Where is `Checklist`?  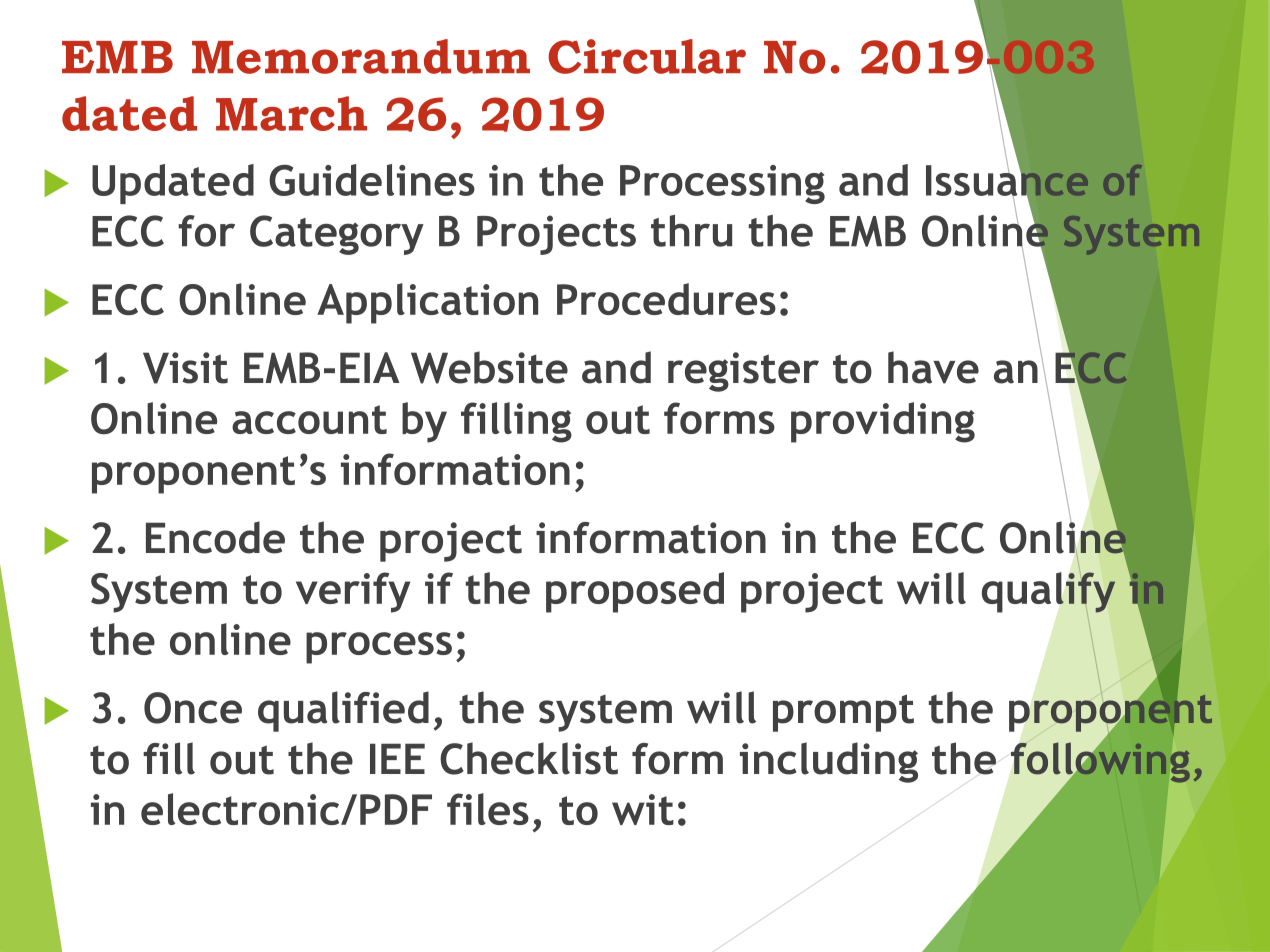
Checklist is located at coordinates (529, 758).
